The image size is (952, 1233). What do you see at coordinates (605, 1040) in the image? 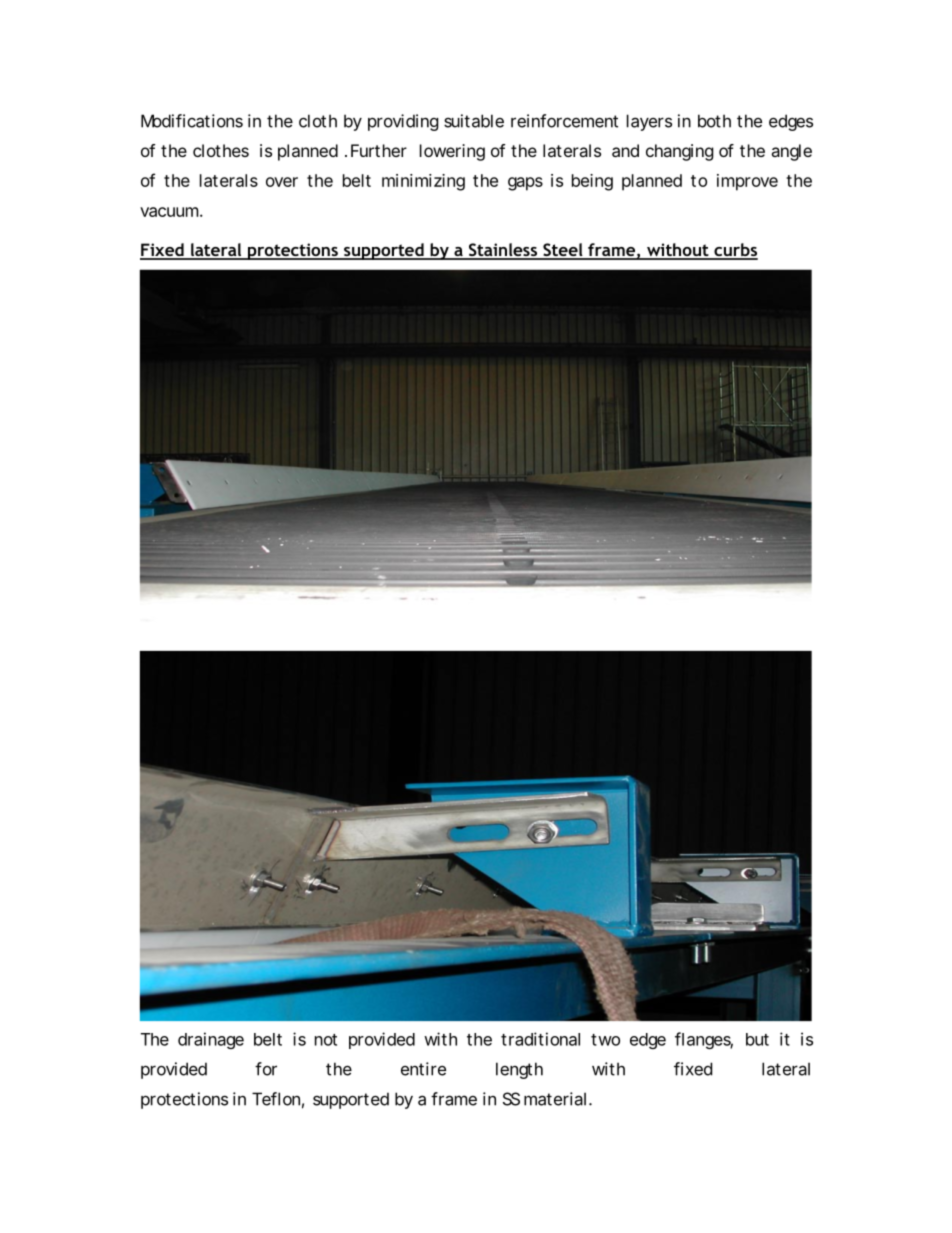
I see `two` at bounding box center [605, 1040].
